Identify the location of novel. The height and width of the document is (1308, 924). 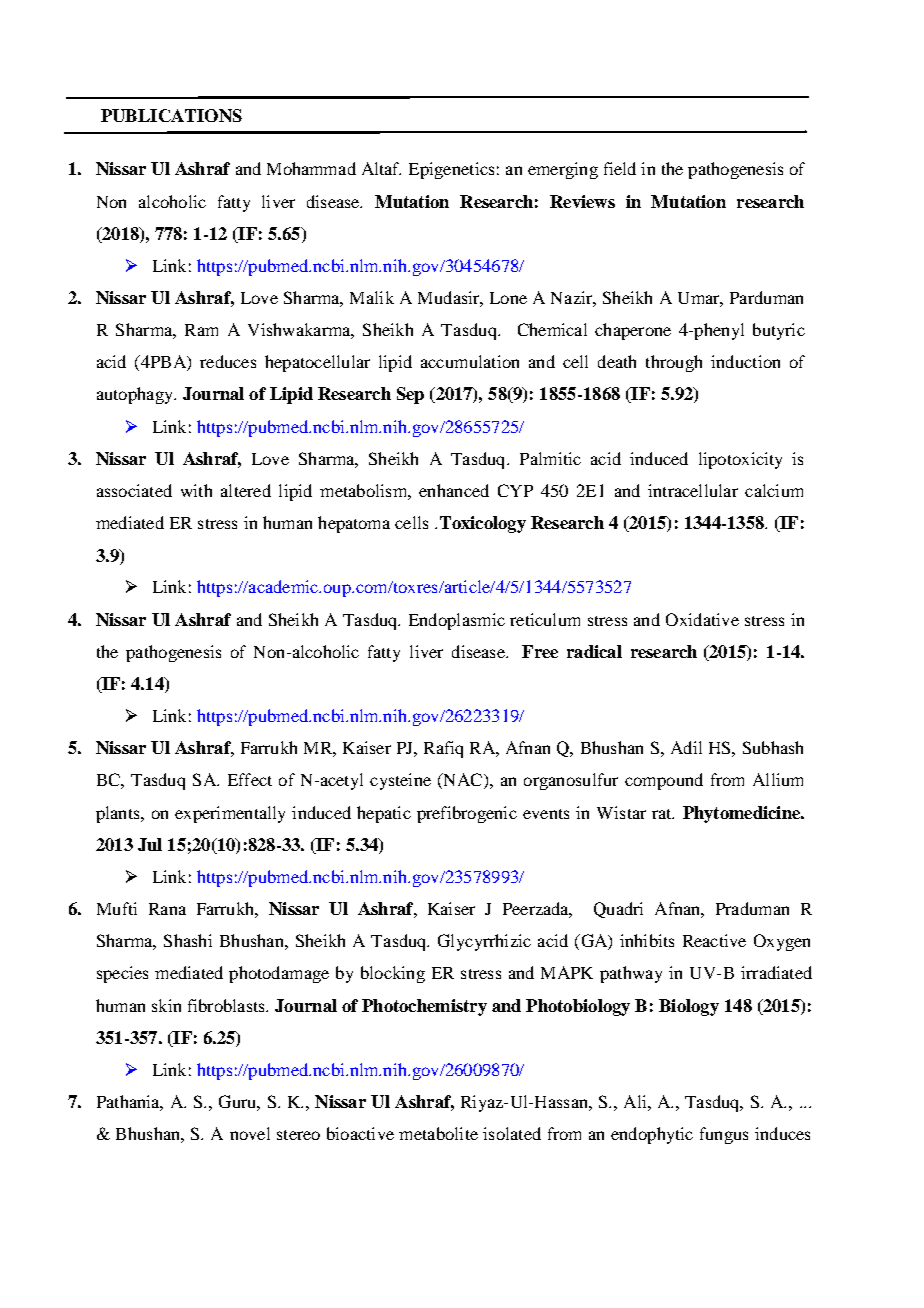
(250, 1133).
